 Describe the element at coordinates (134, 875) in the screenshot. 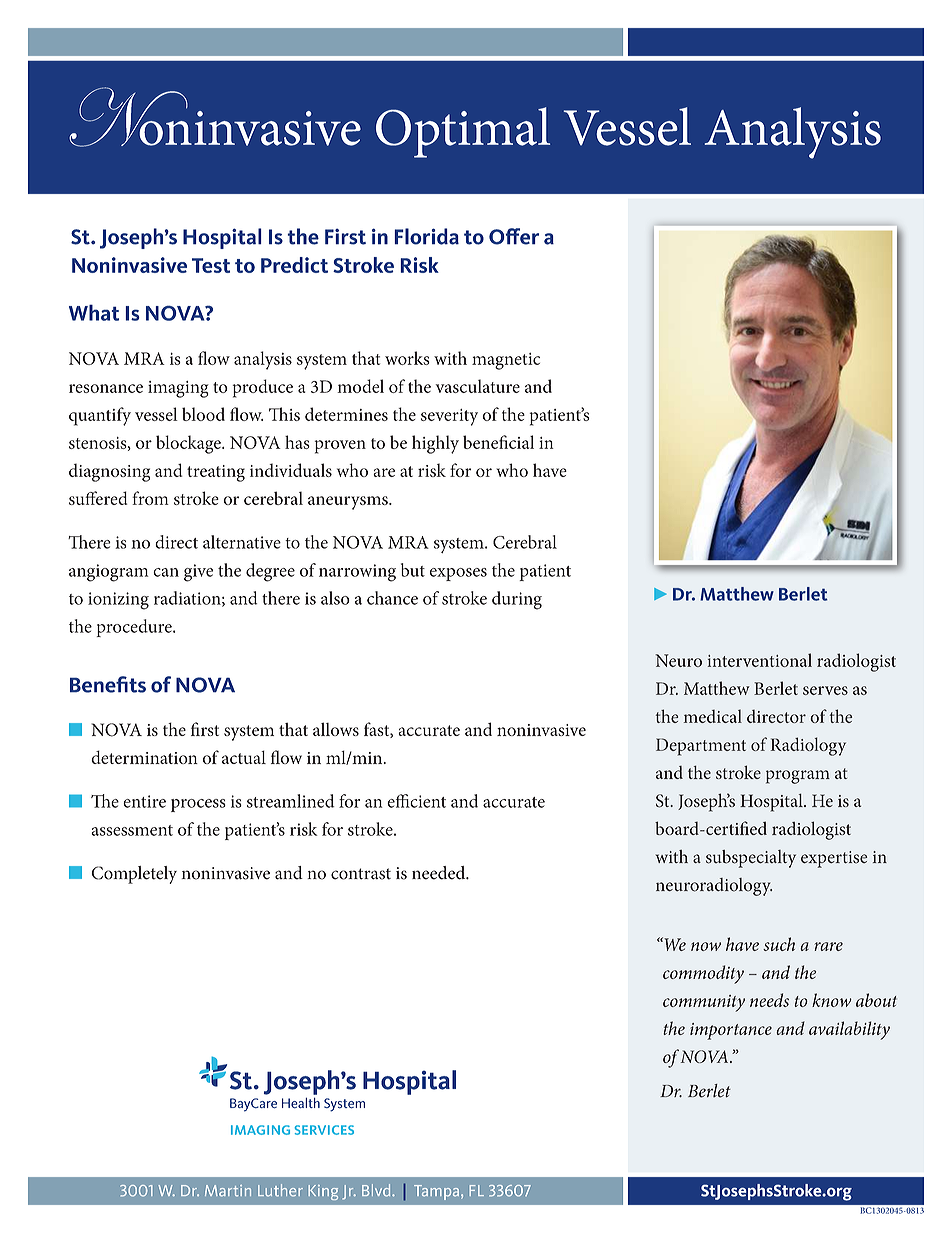

I see `Completely` at that location.
